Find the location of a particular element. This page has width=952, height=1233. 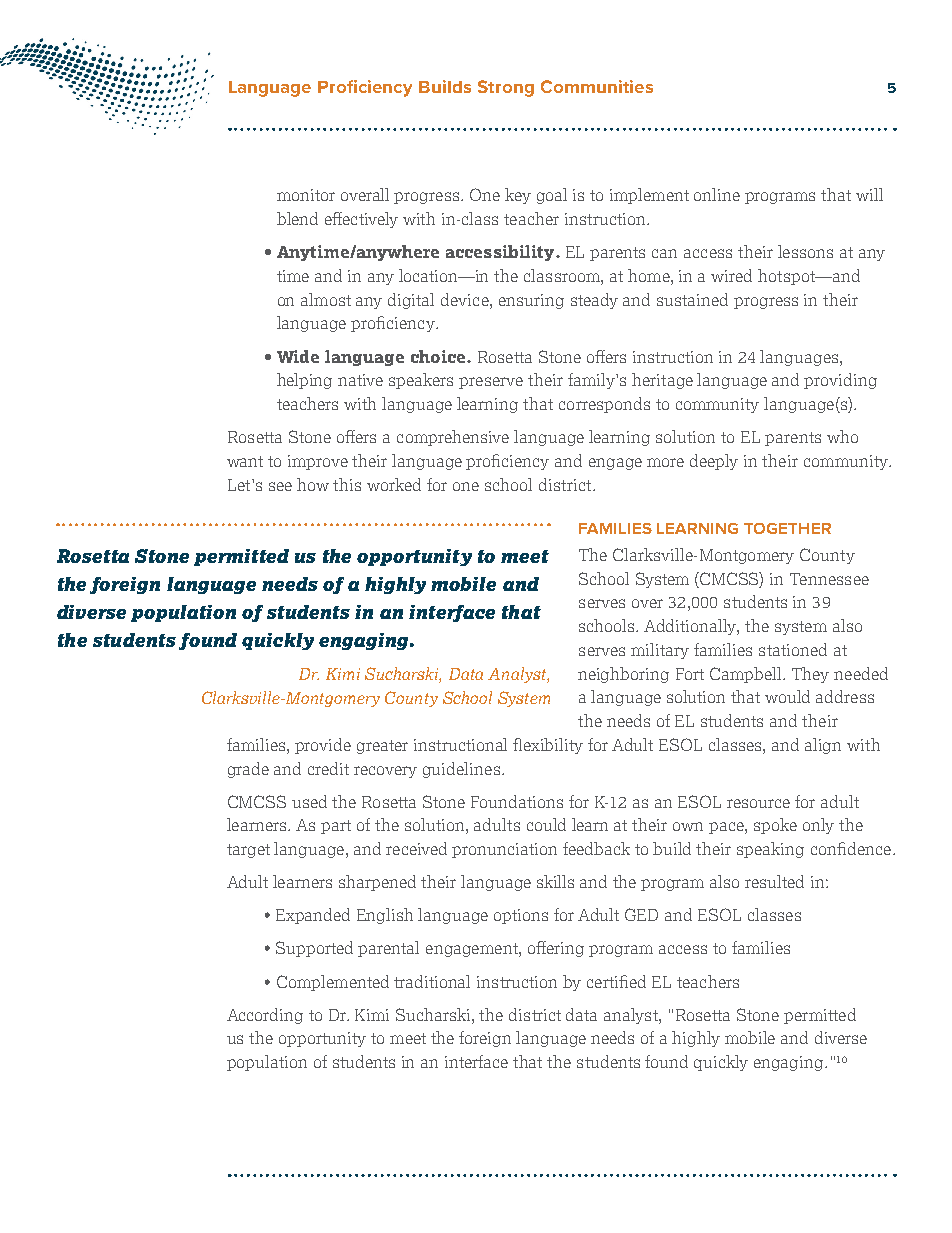

helping is located at coordinates (304, 381).
